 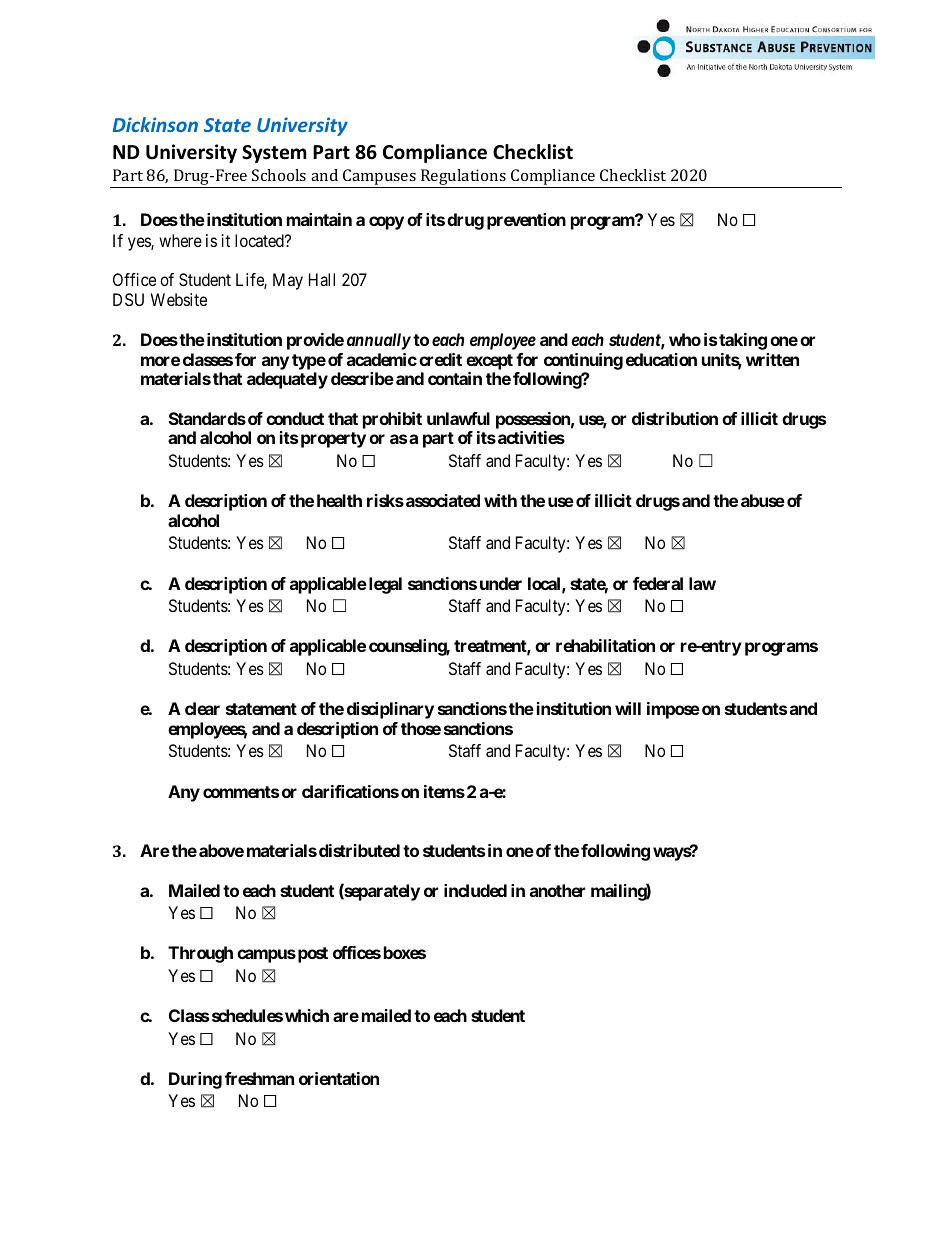 What do you see at coordinates (661, 359) in the image?
I see `education` at bounding box center [661, 359].
